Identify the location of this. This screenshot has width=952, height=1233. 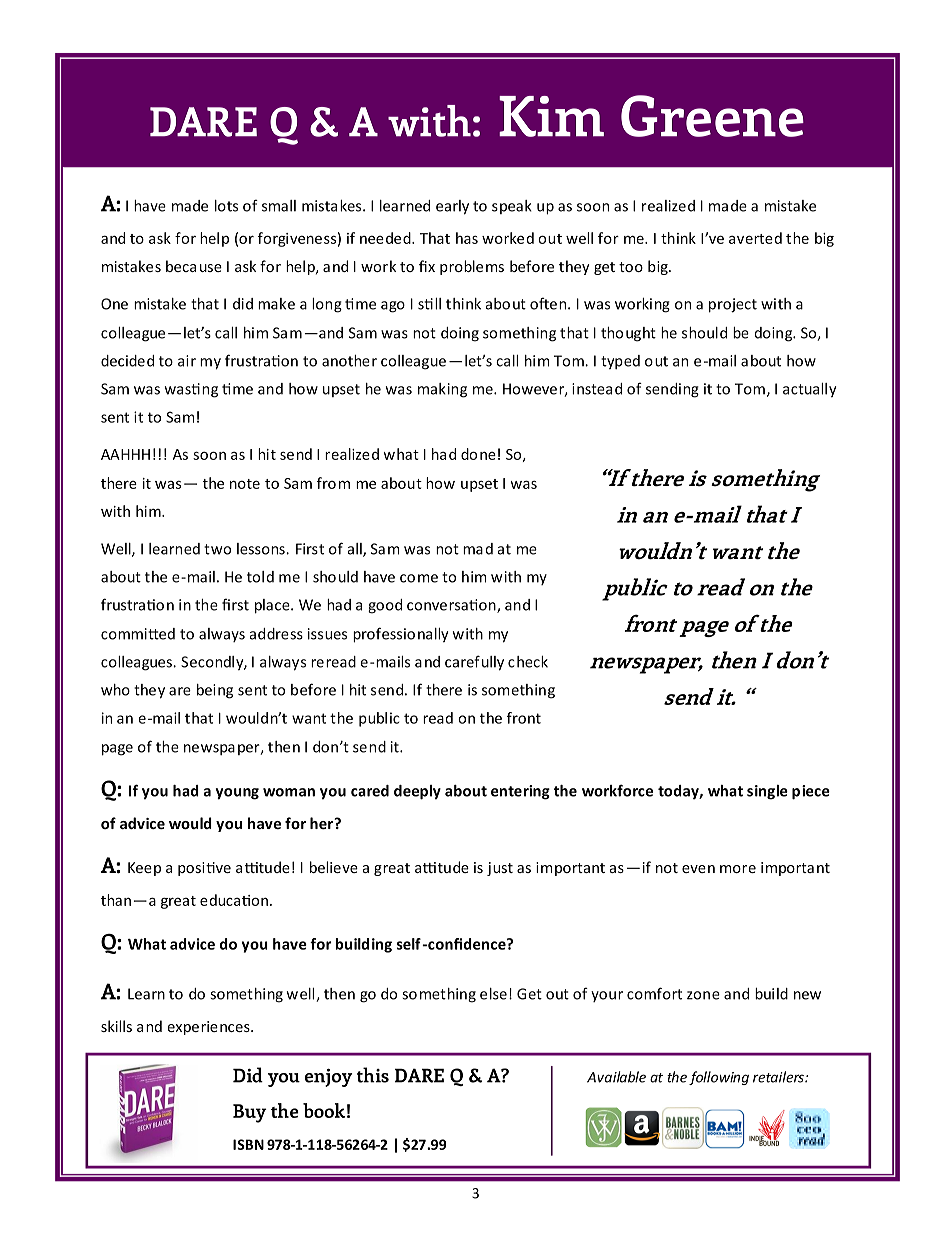
(373, 1075).
